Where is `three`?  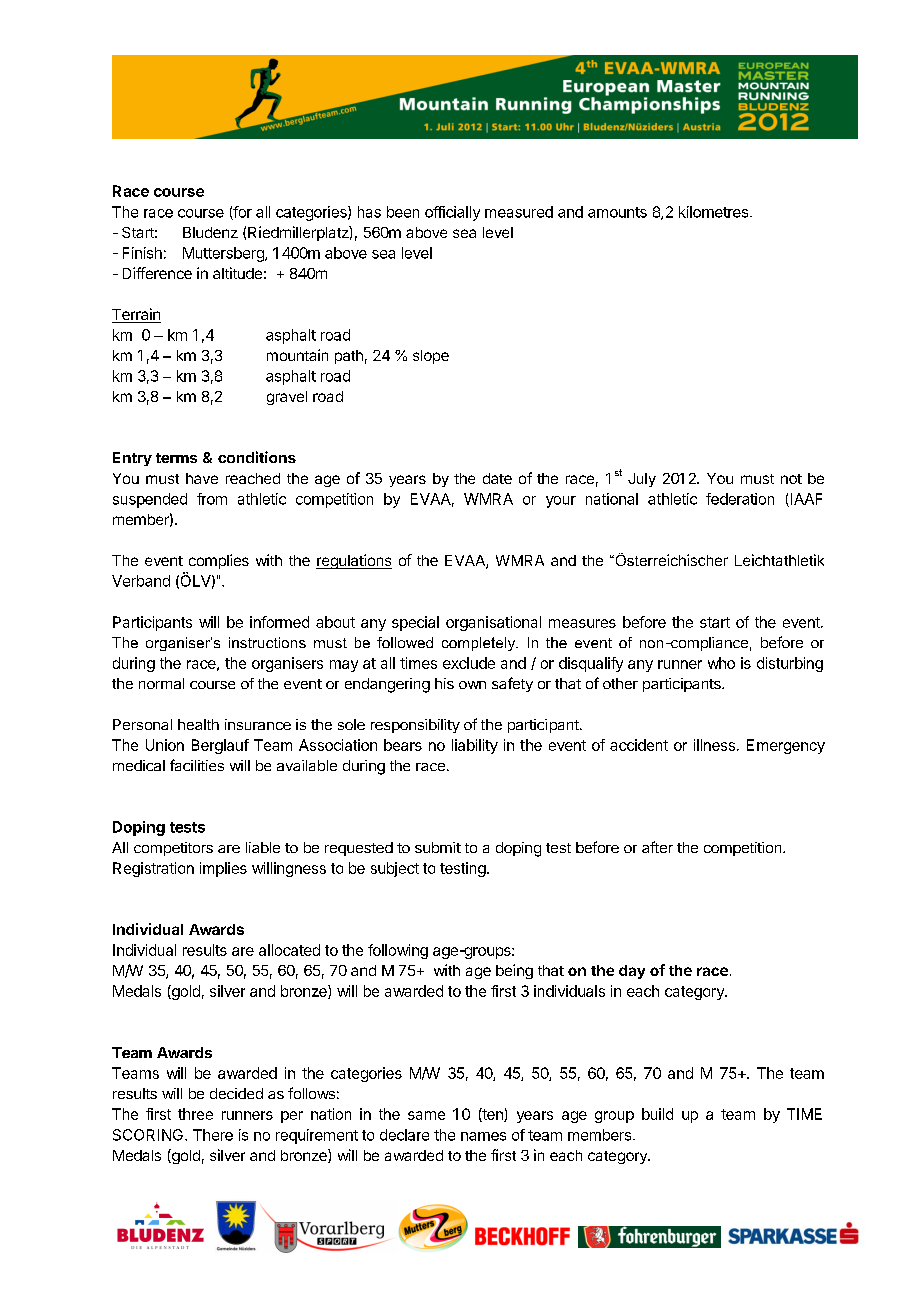 three is located at coordinates (195, 1114).
